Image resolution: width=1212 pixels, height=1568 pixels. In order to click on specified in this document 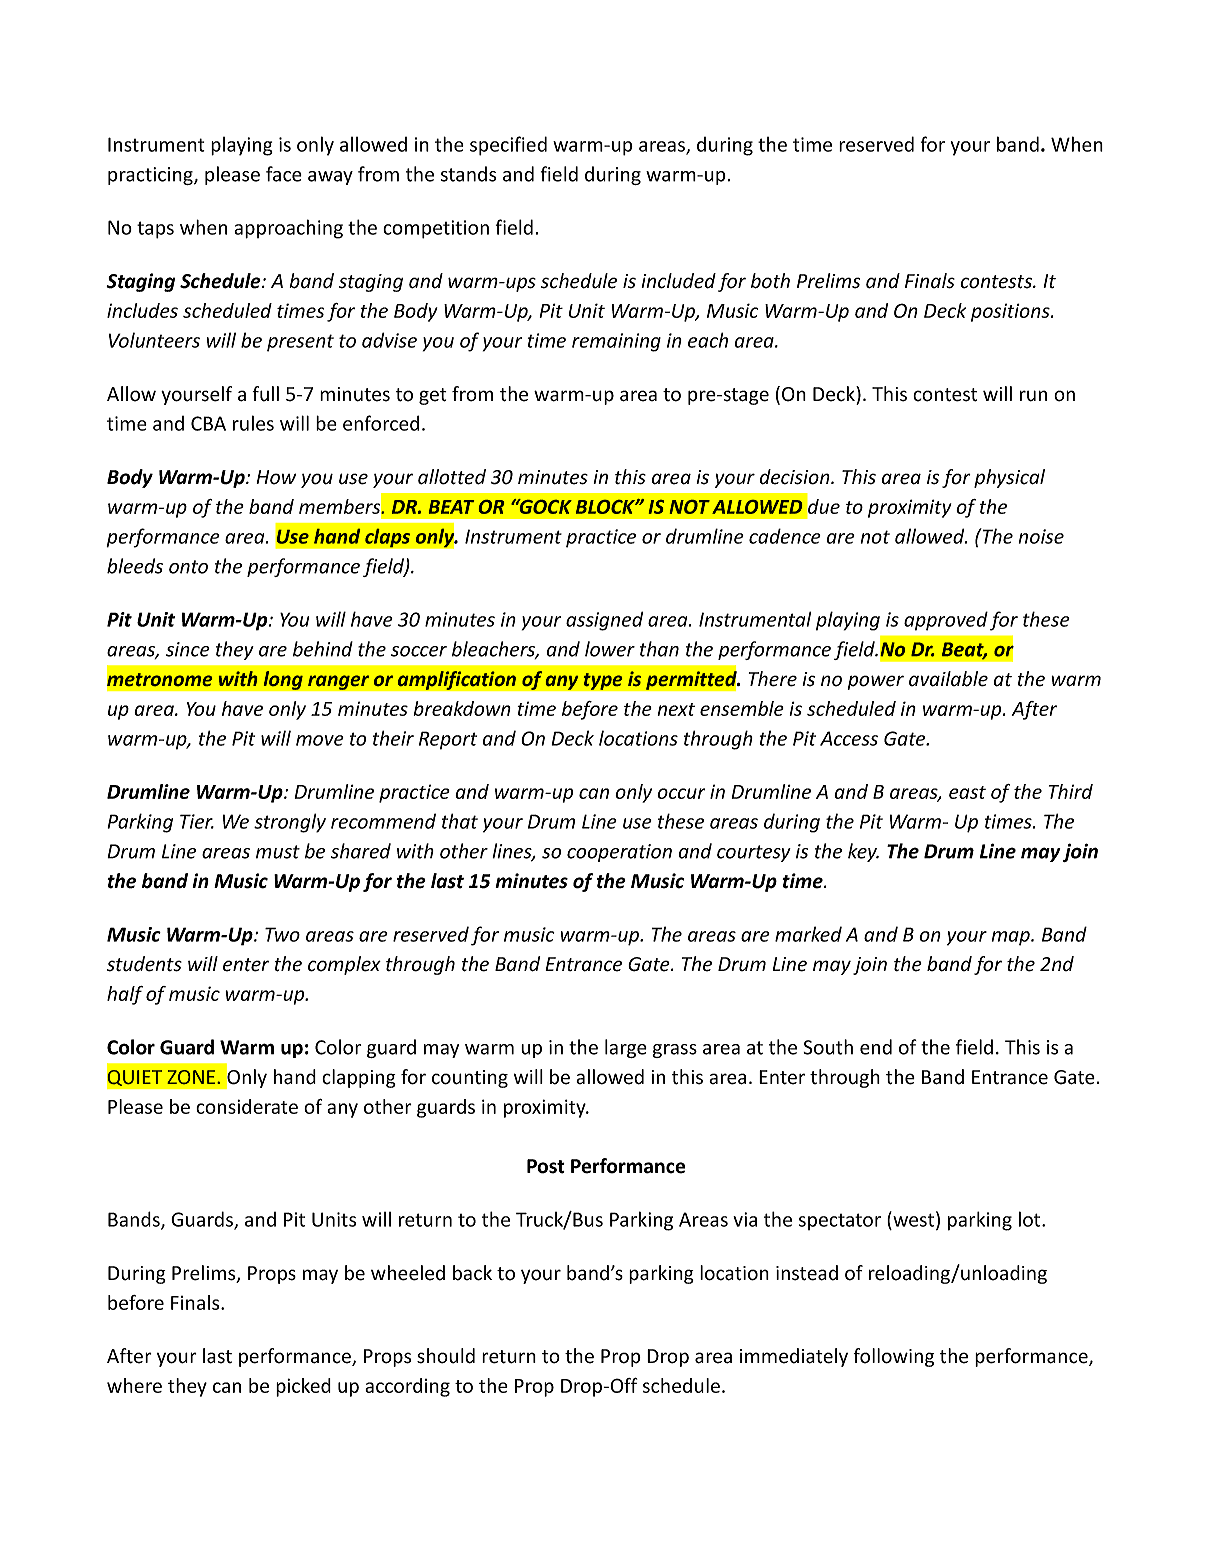, I will do `click(508, 146)`.
